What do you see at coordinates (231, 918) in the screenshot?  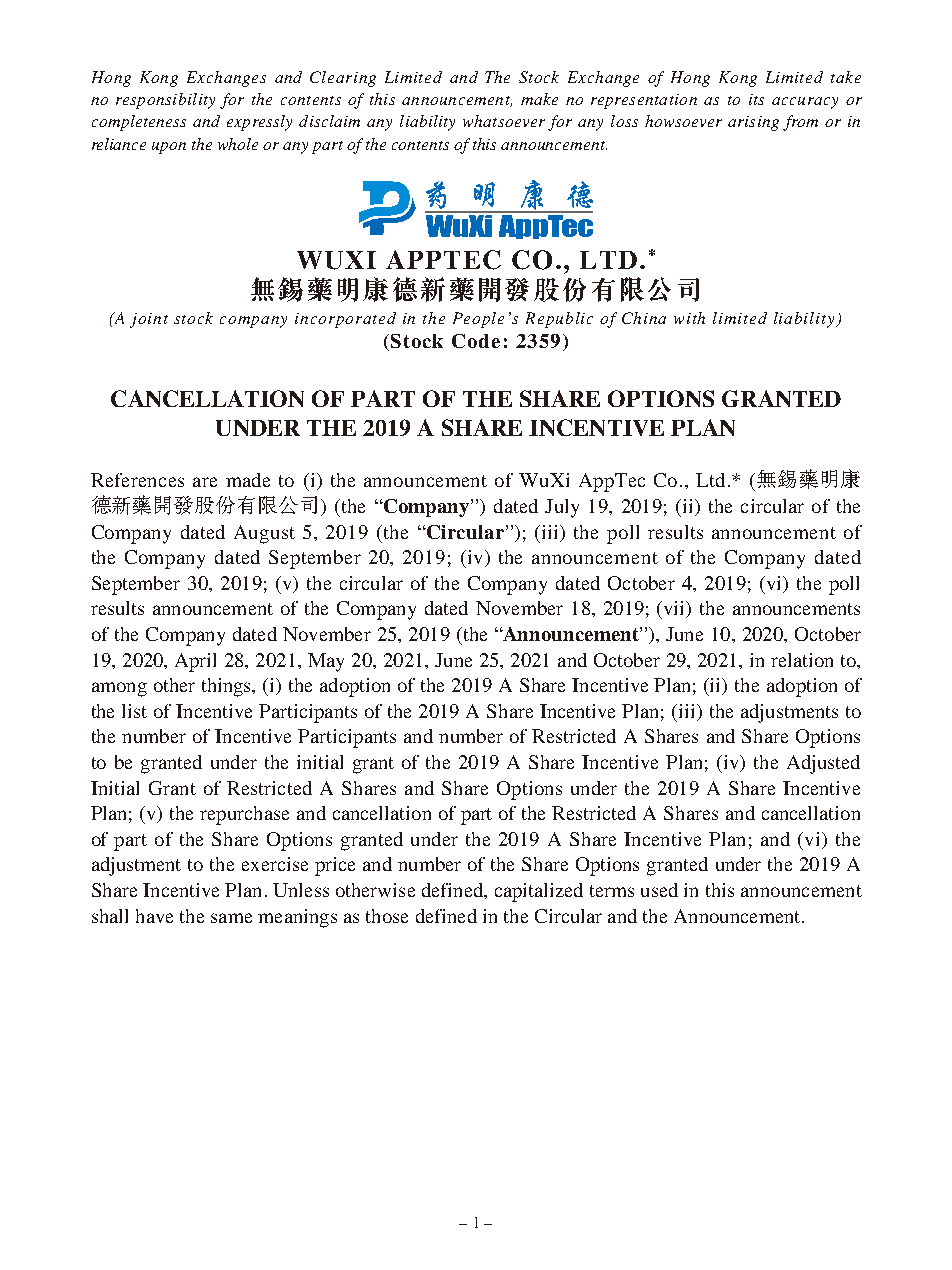 I see `same` at bounding box center [231, 918].
